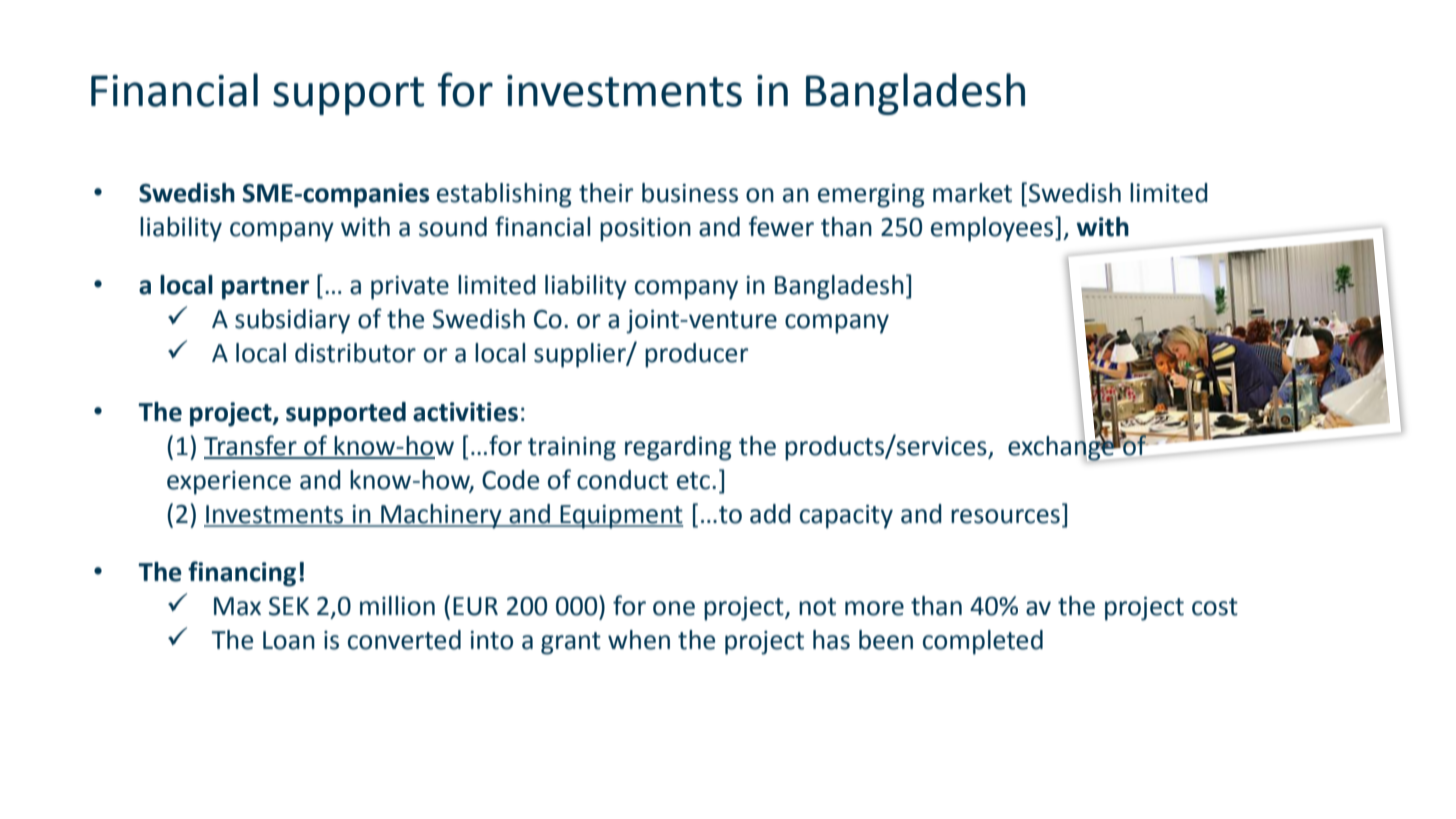 Image resolution: width=1456 pixels, height=819 pixels. What do you see at coordinates (465, 412) in the screenshot?
I see `activities` at bounding box center [465, 412].
